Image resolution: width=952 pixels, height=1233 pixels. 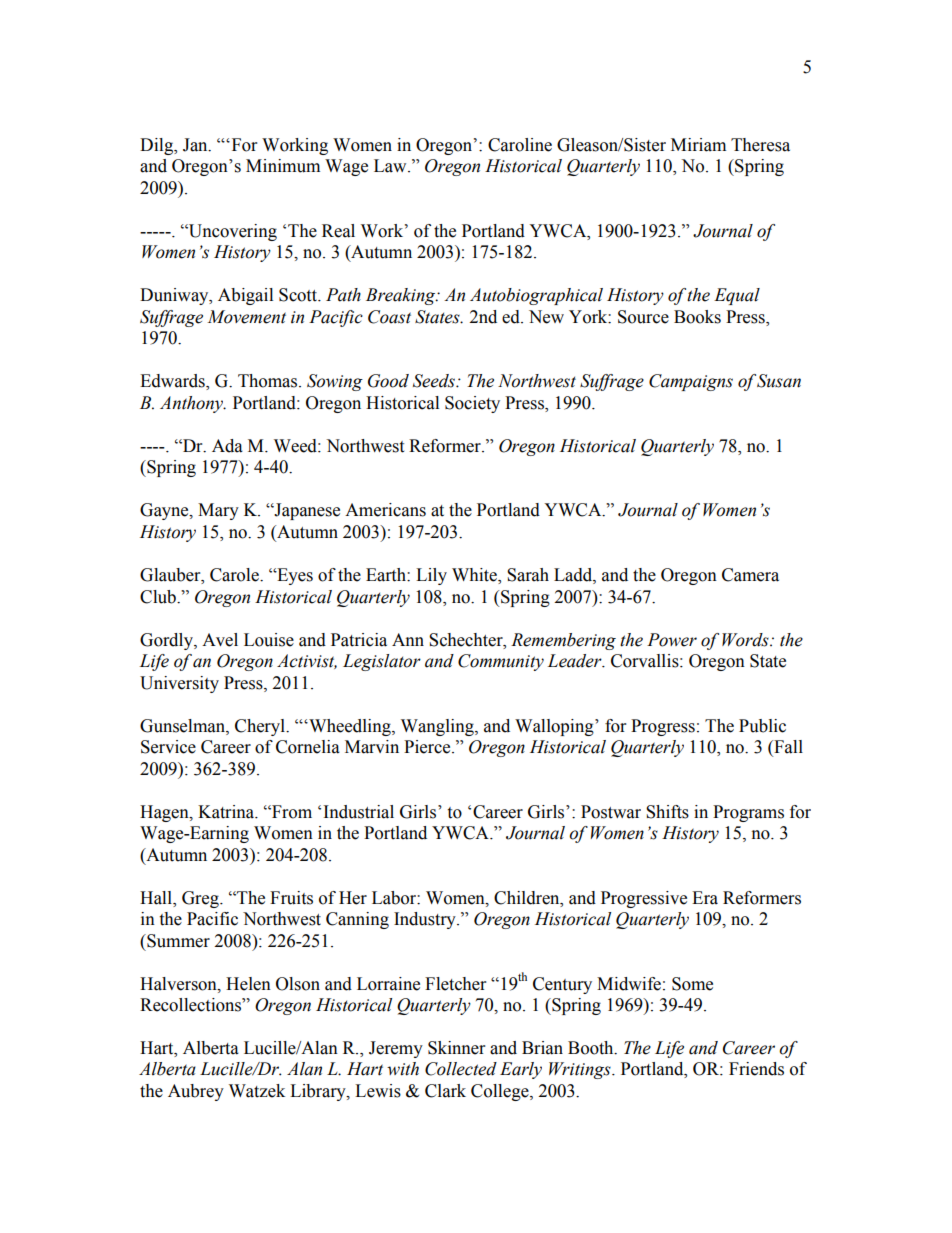 What do you see at coordinates (227, 446) in the image?
I see `Ada` at bounding box center [227, 446].
